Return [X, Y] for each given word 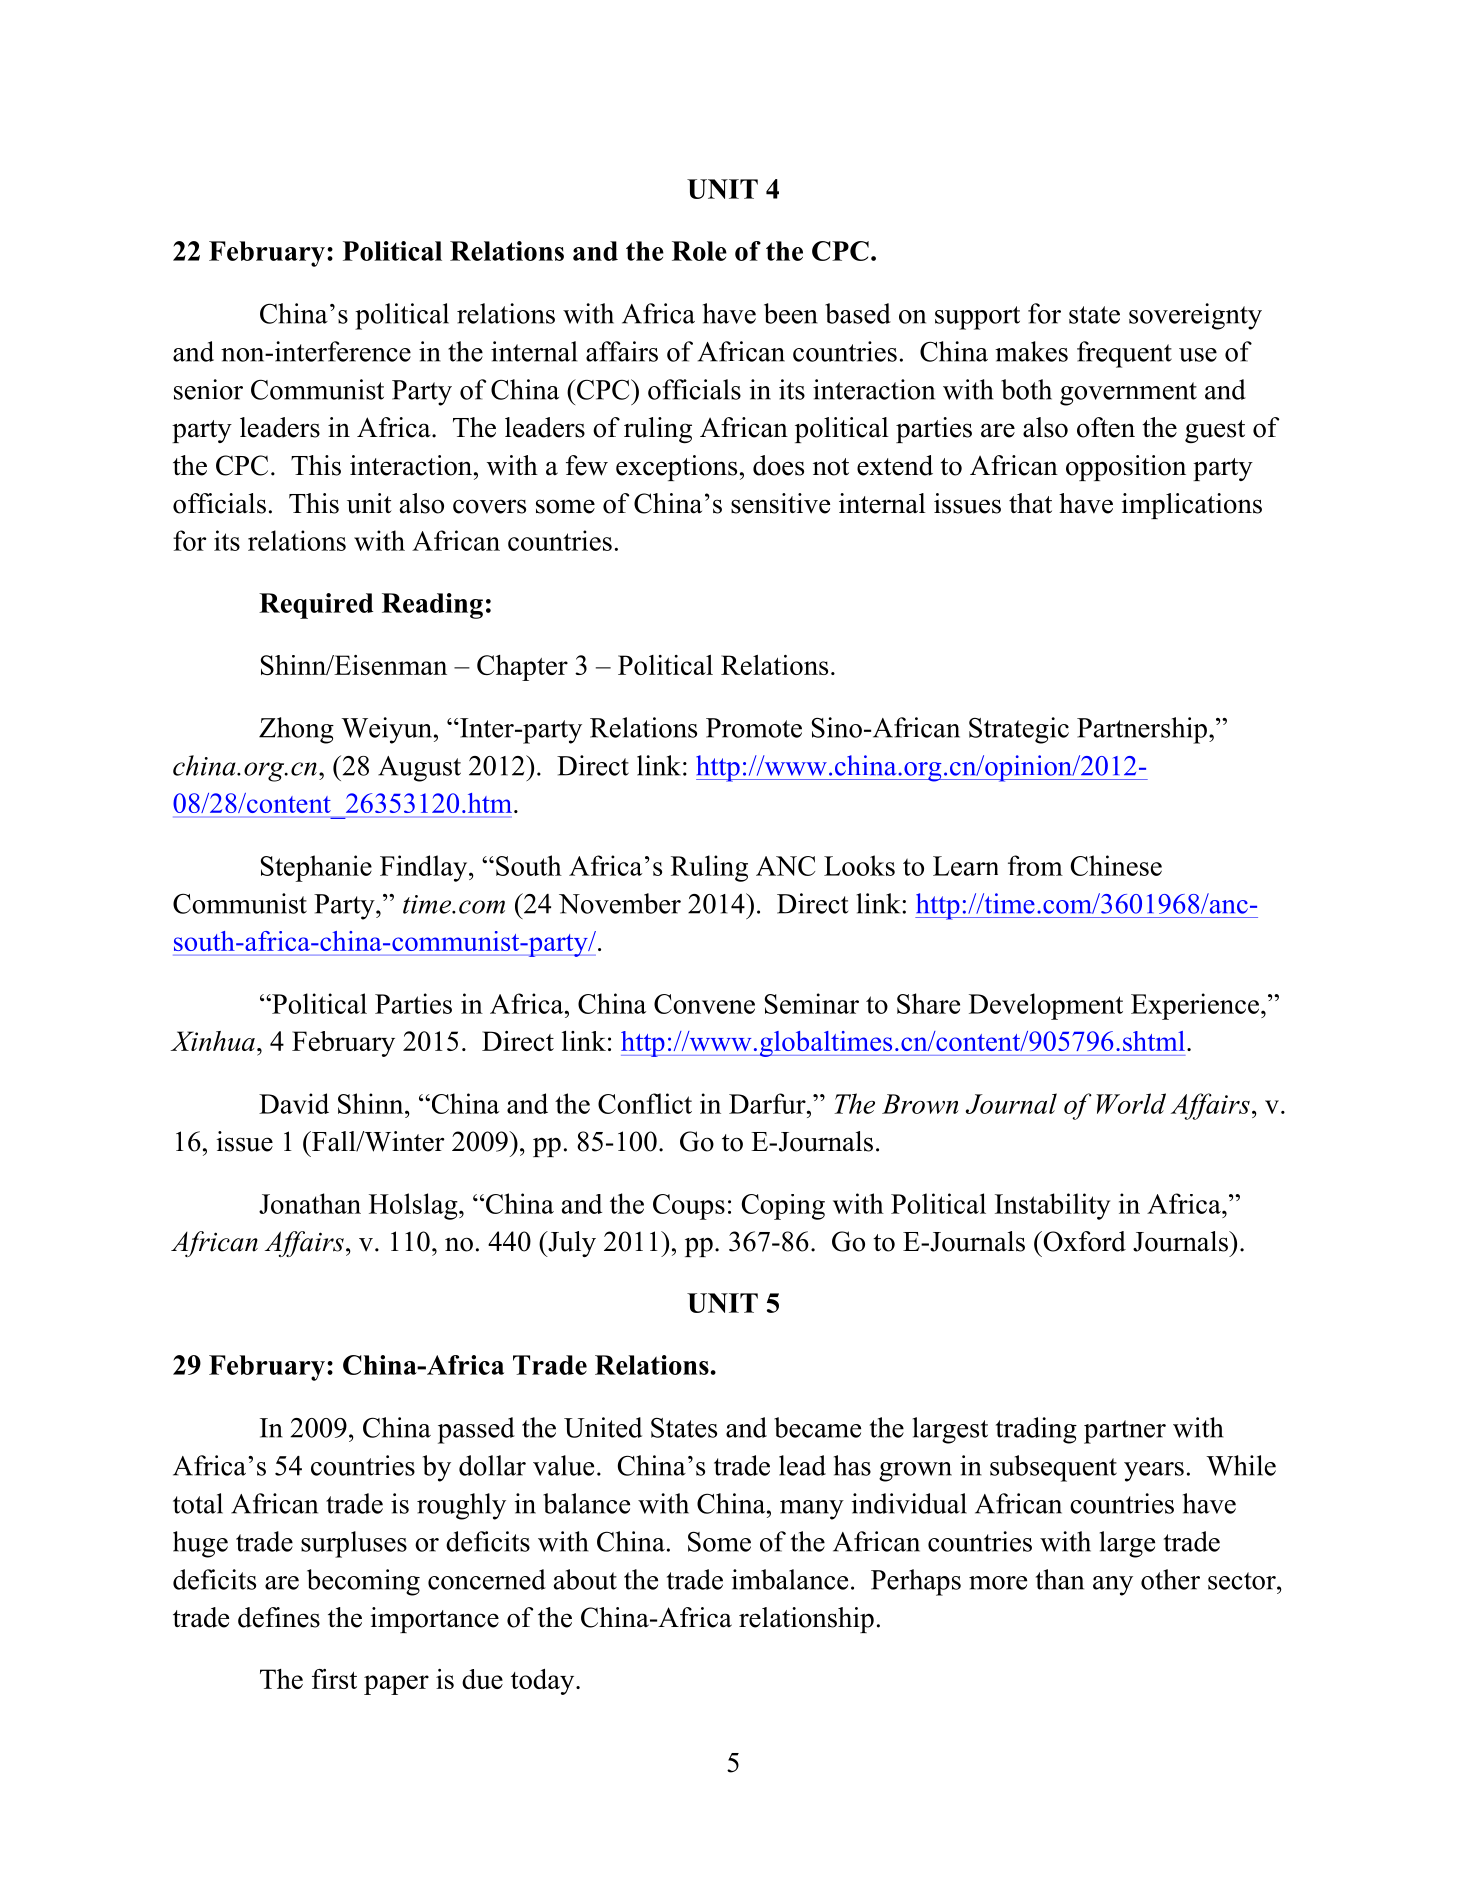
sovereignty [1195, 316]
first [334, 1679]
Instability [1052, 1206]
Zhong [296, 730]
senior [208, 389]
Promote [754, 728]
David [294, 1103]
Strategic [1019, 730]
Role [699, 251]
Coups [689, 1207]
